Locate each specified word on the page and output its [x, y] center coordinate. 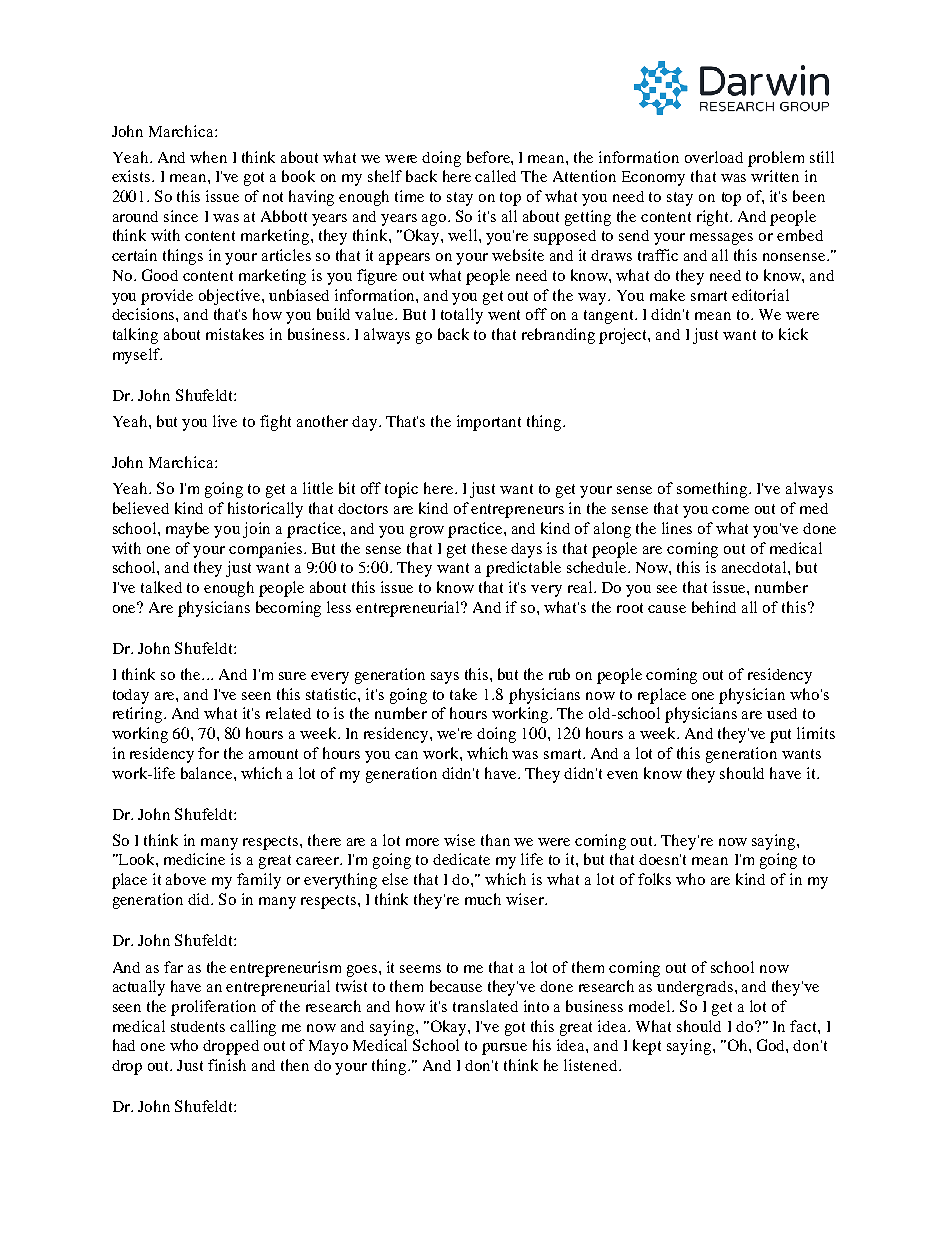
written [775, 176]
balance [208, 773]
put [780, 736]
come [730, 510]
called [495, 176]
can [406, 755]
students [198, 1026]
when [208, 157]
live [225, 421]
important [489, 423]
